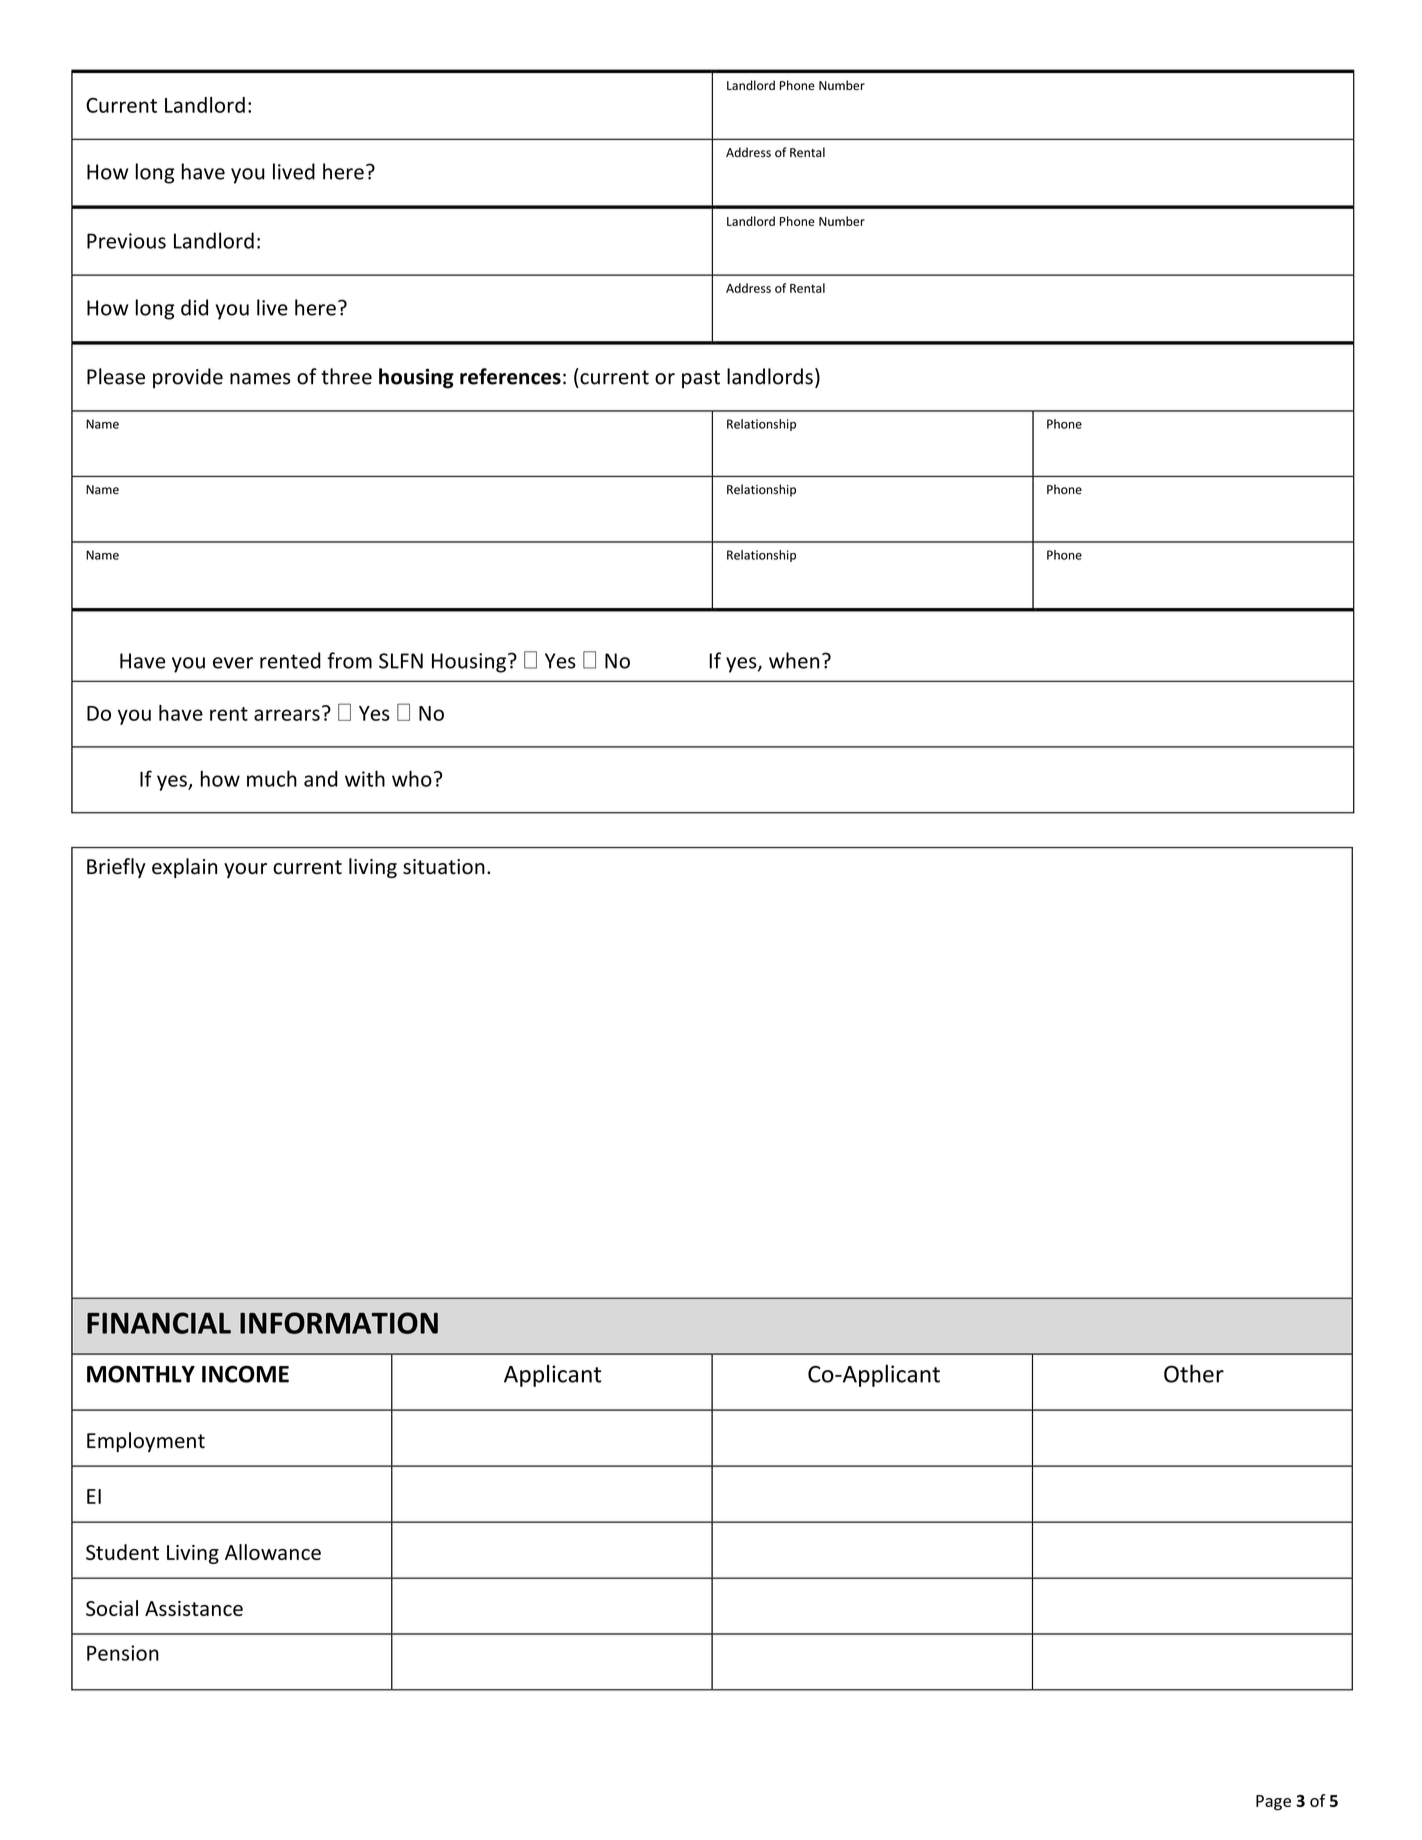 The height and width of the document is (1840, 1422). I want to click on past, so click(701, 379).
